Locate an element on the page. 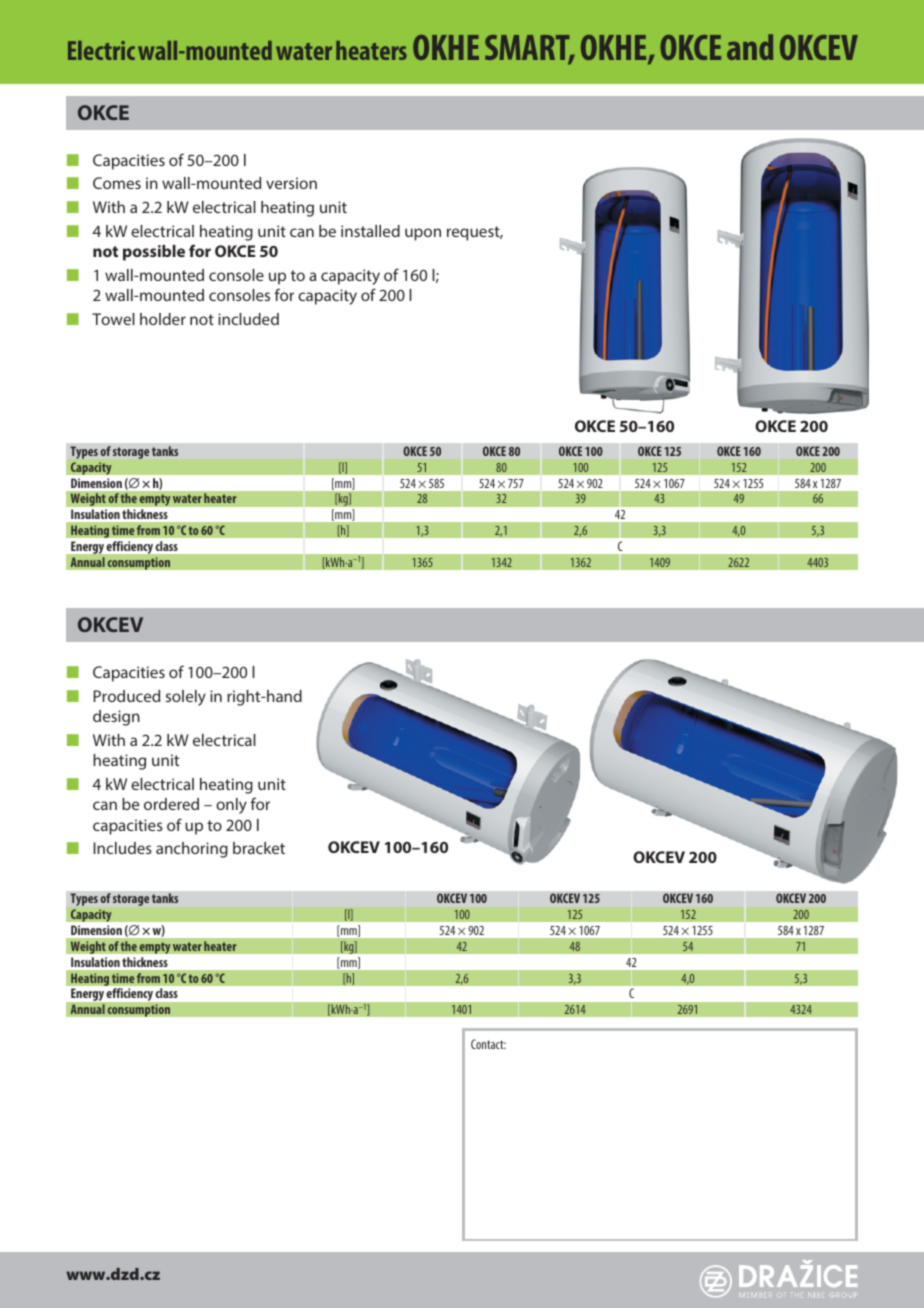 This document has width=924, height=1308. version is located at coordinates (291, 183).
